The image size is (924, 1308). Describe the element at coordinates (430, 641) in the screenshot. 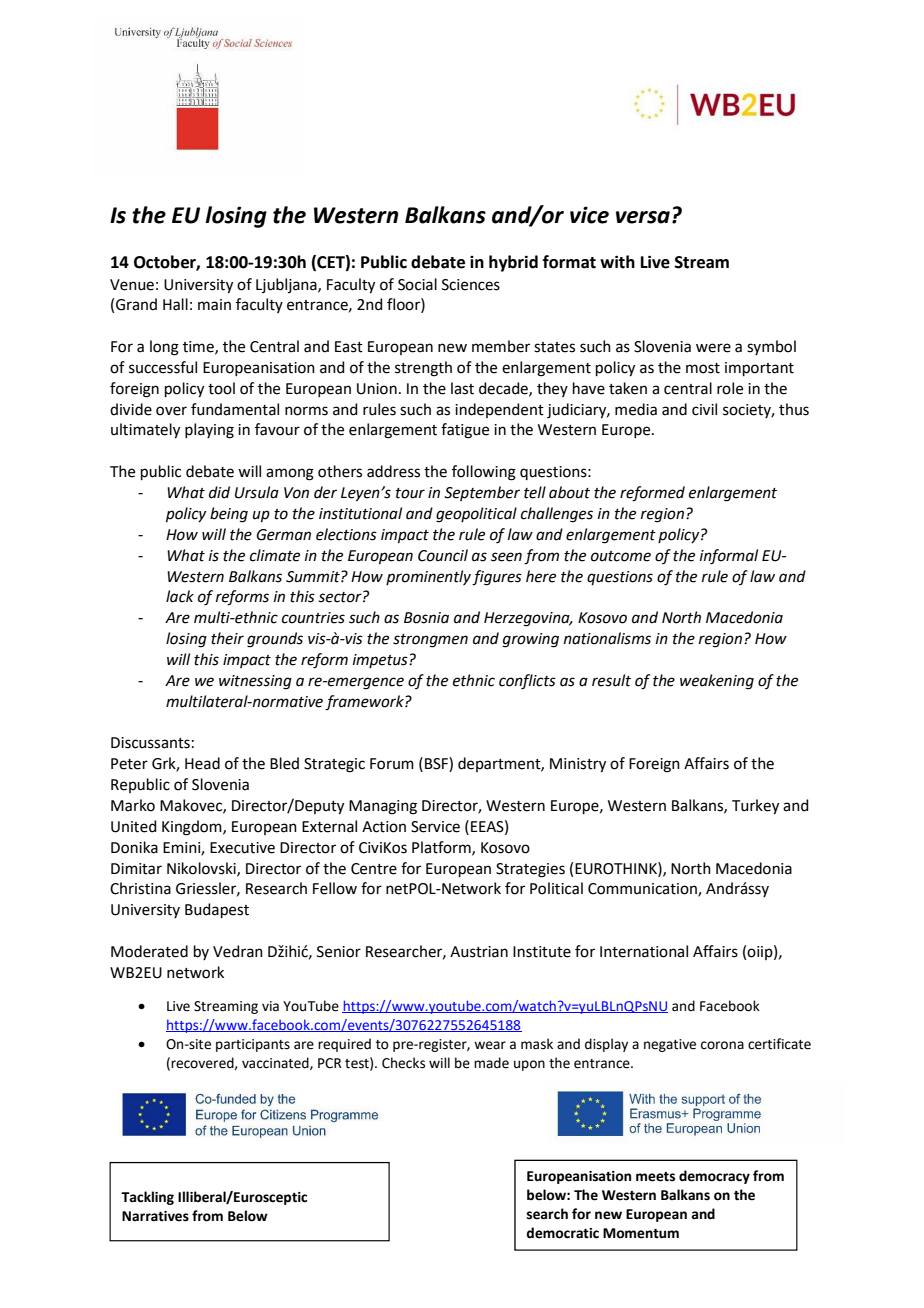

I see `strongmen` at that location.
